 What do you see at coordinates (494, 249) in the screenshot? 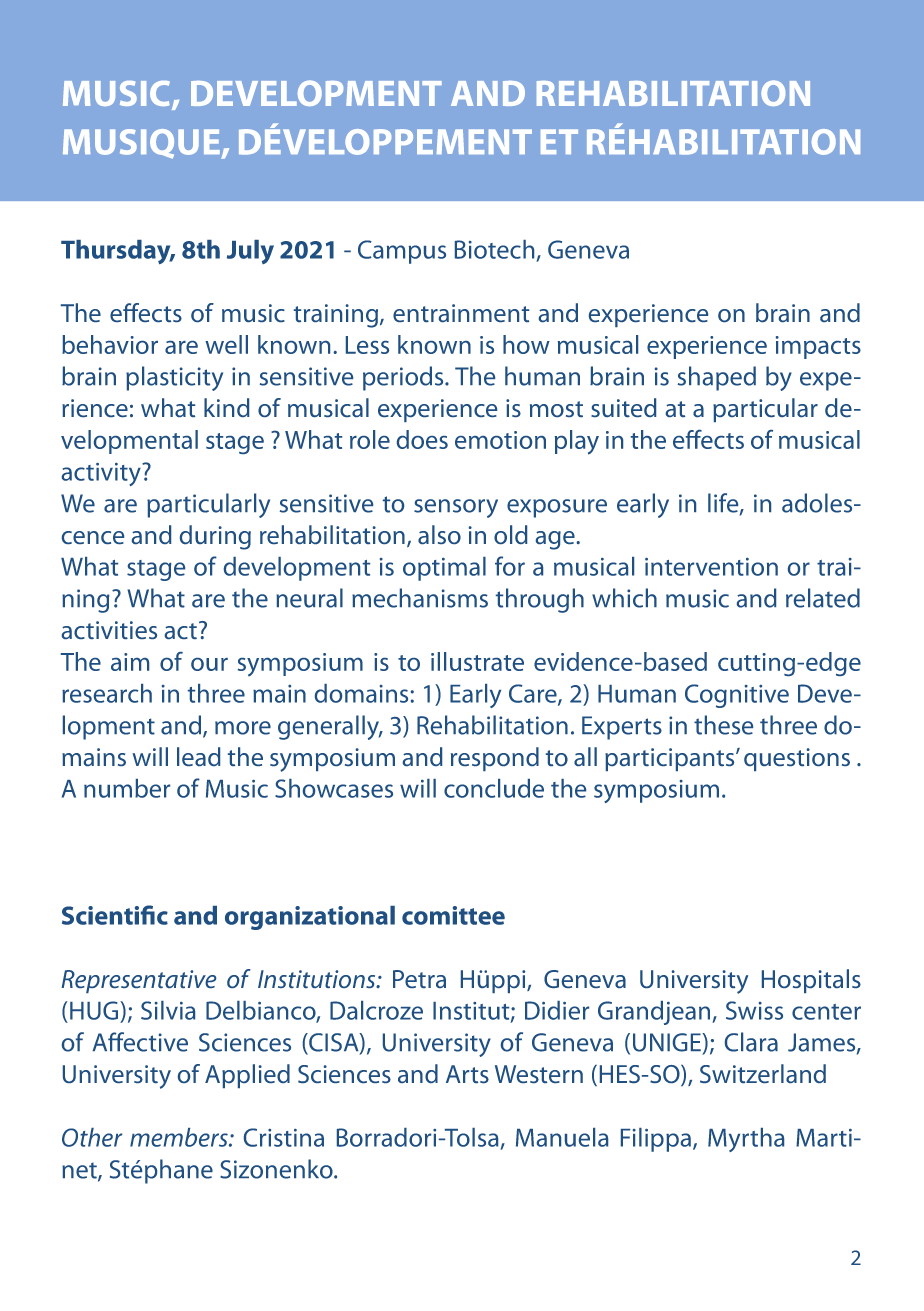
I see `Biotech` at bounding box center [494, 249].
